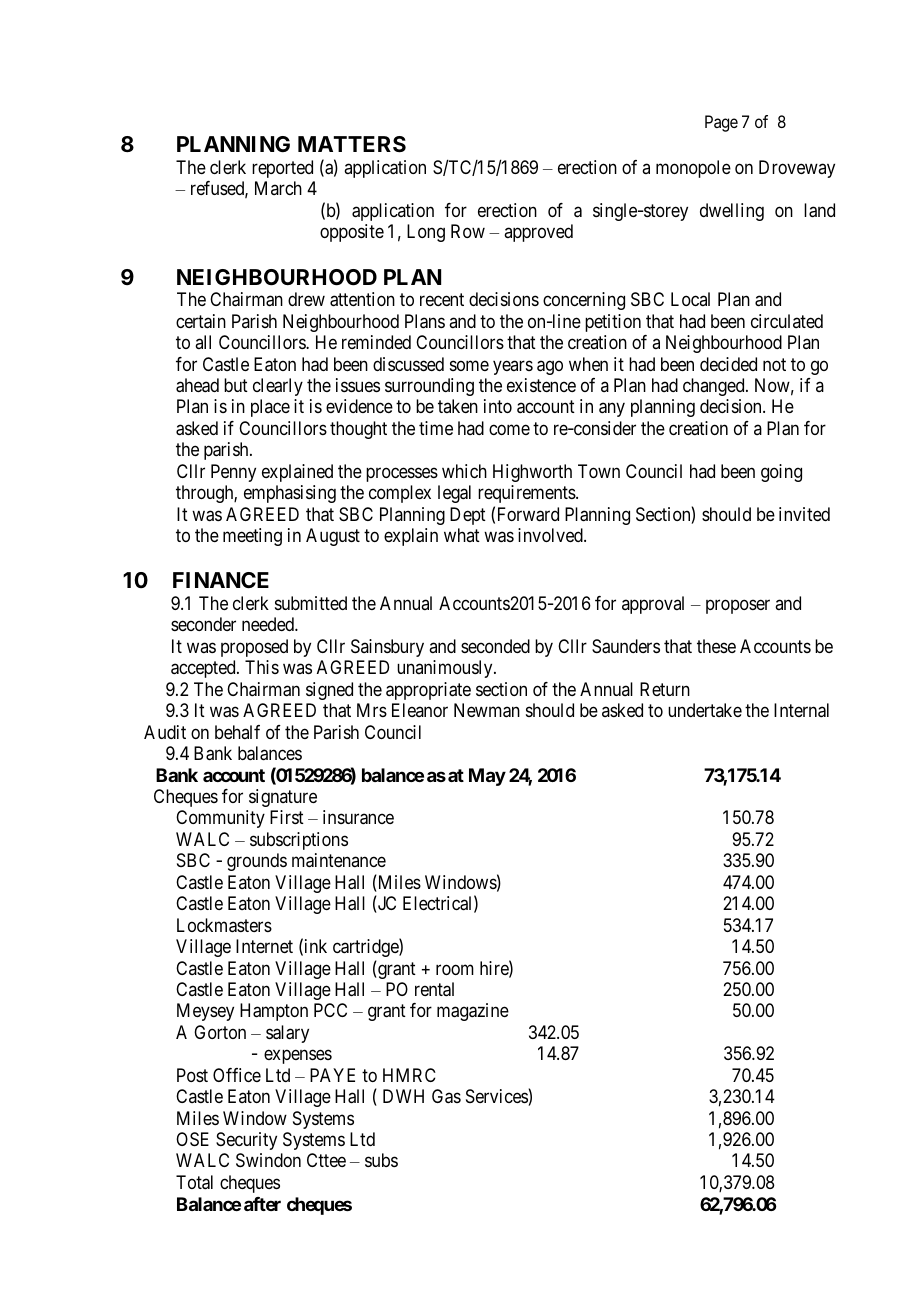 This screenshot has width=924, height=1308. I want to click on these, so click(716, 646).
